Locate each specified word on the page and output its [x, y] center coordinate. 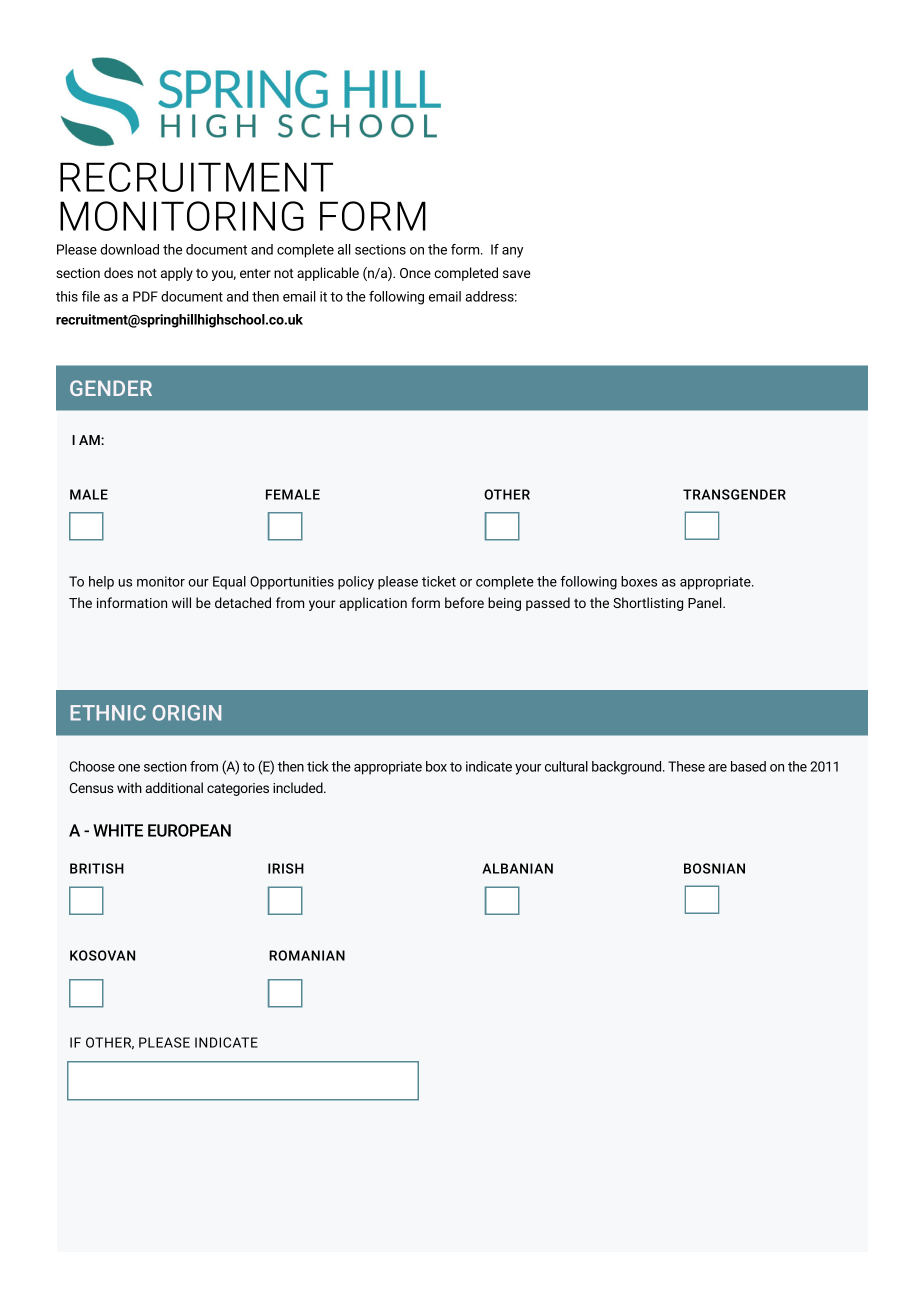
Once [415, 273]
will [181, 602]
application [373, 604]
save [517, 274]
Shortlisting [648, 604]
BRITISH [97, 868]
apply [177, 274]
